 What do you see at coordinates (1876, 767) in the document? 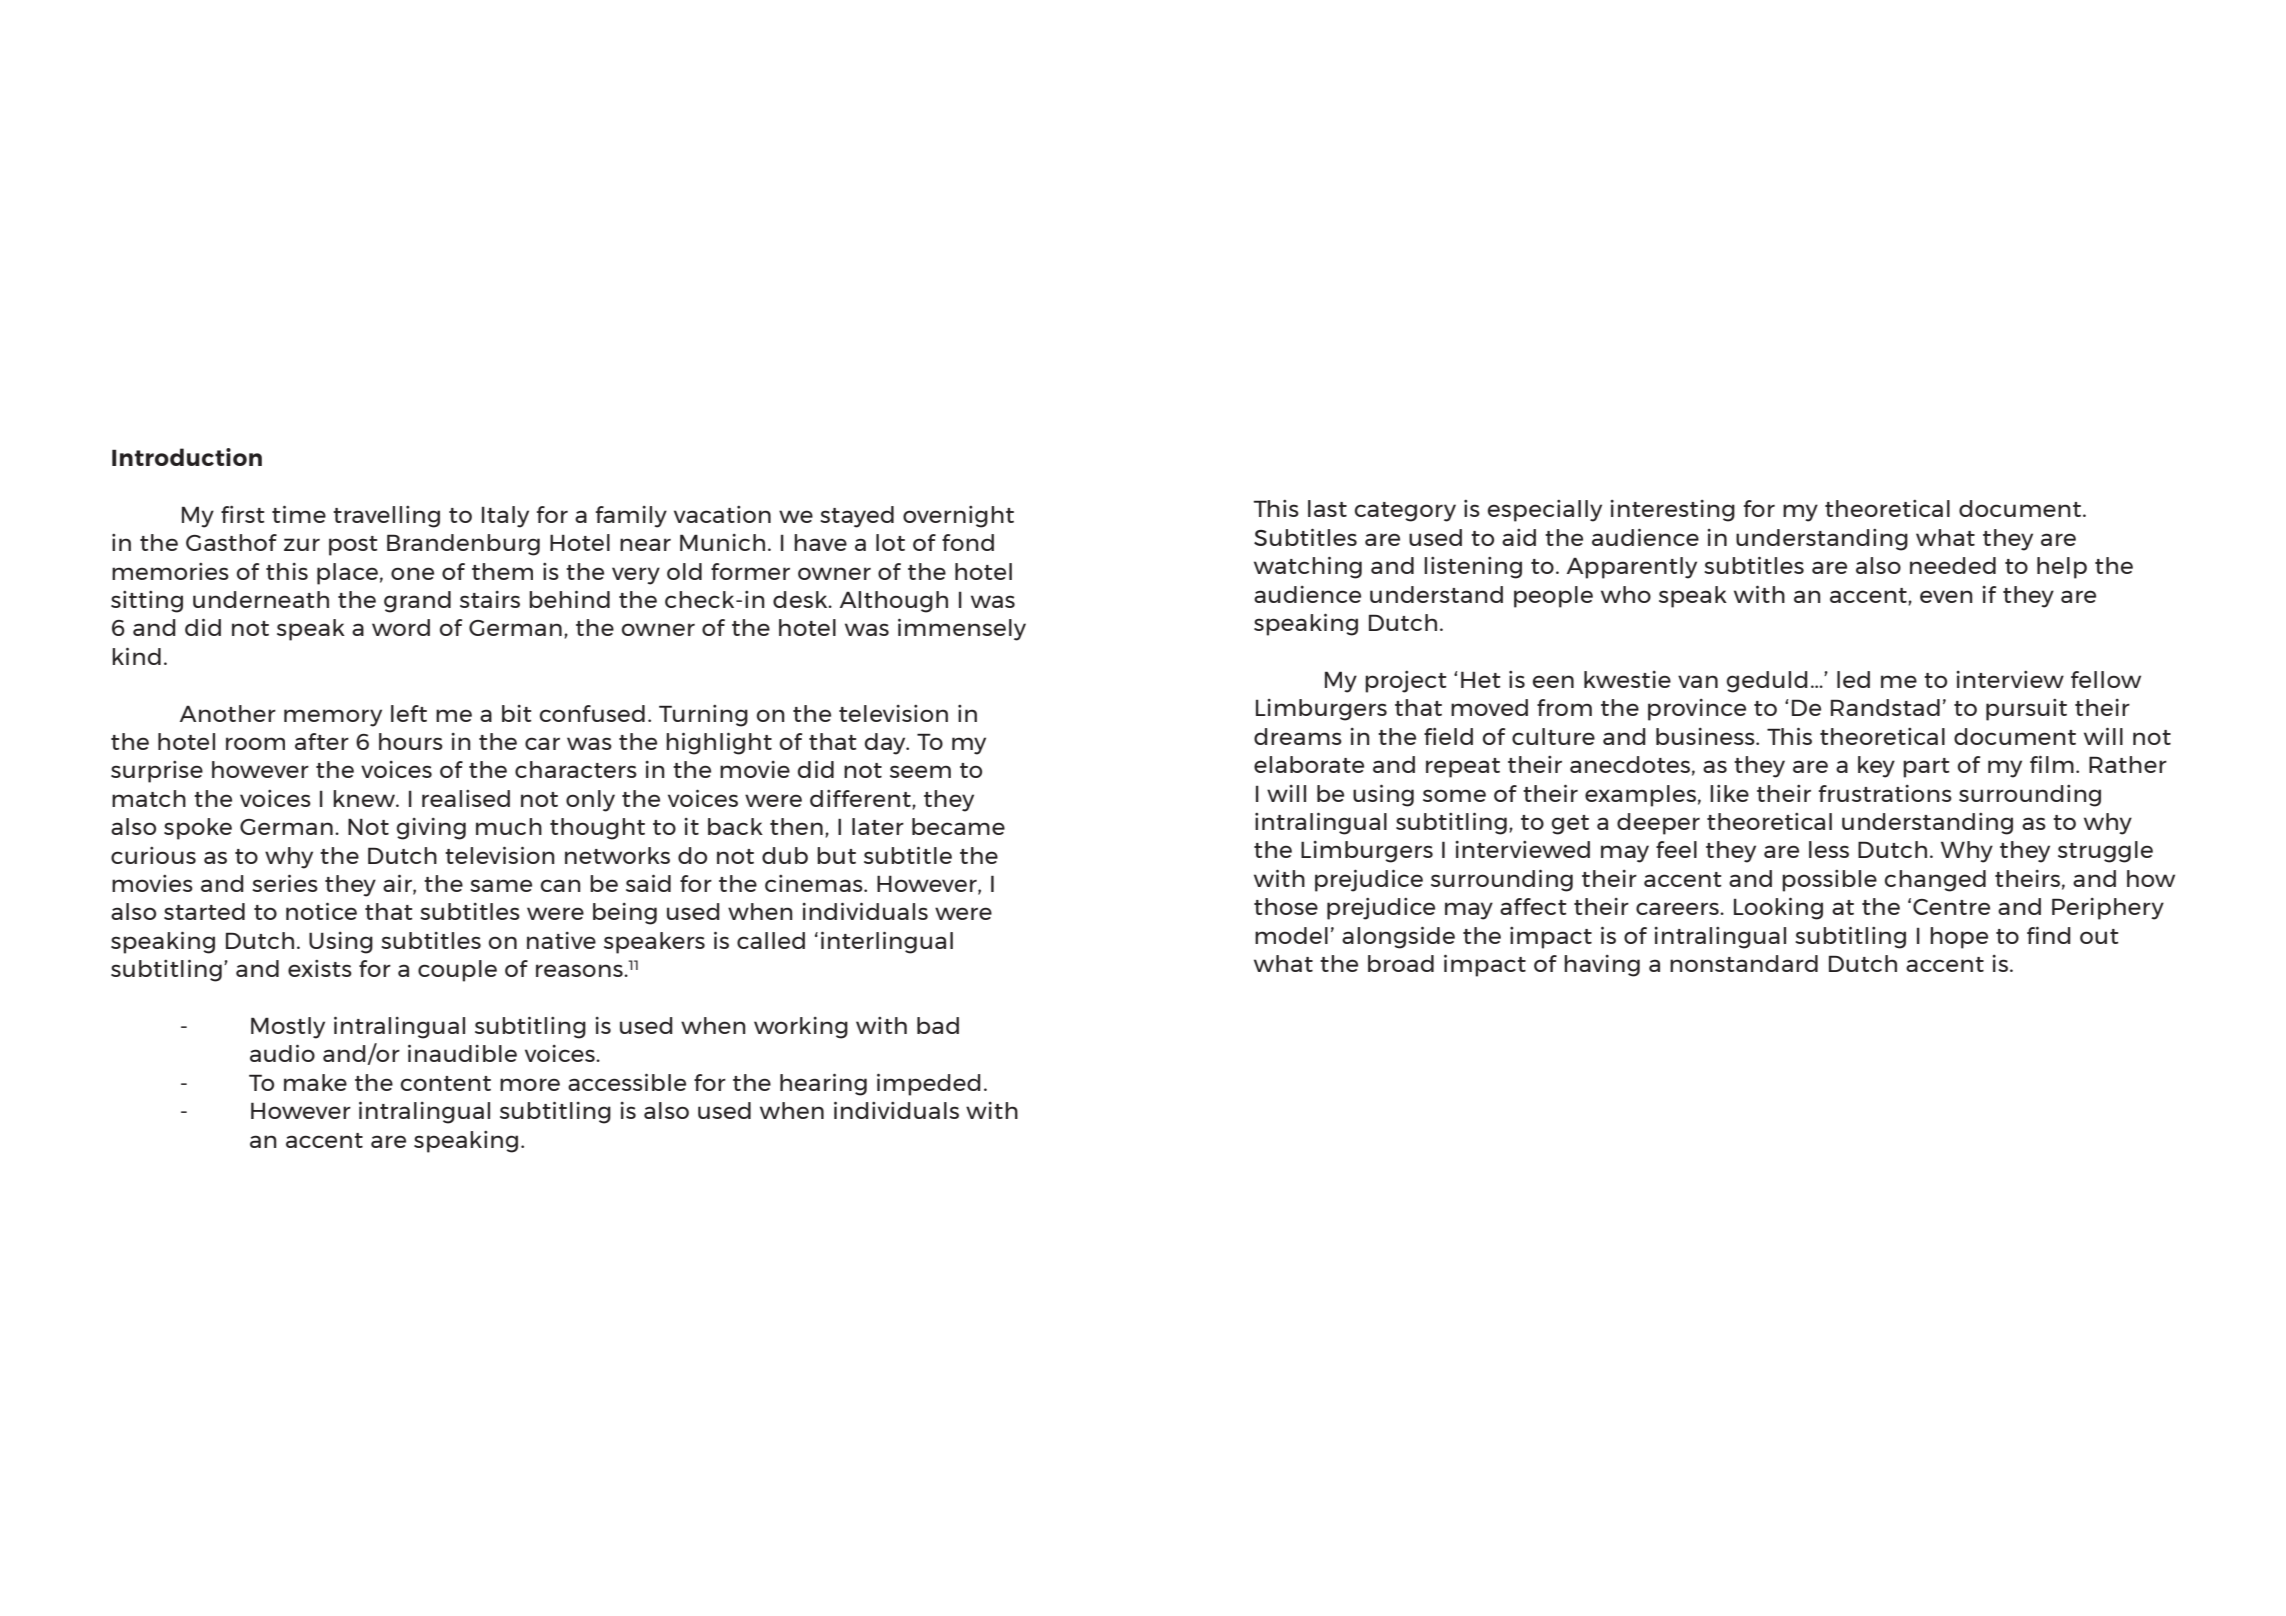
I see `key` at bounding box center [1876, 767].
